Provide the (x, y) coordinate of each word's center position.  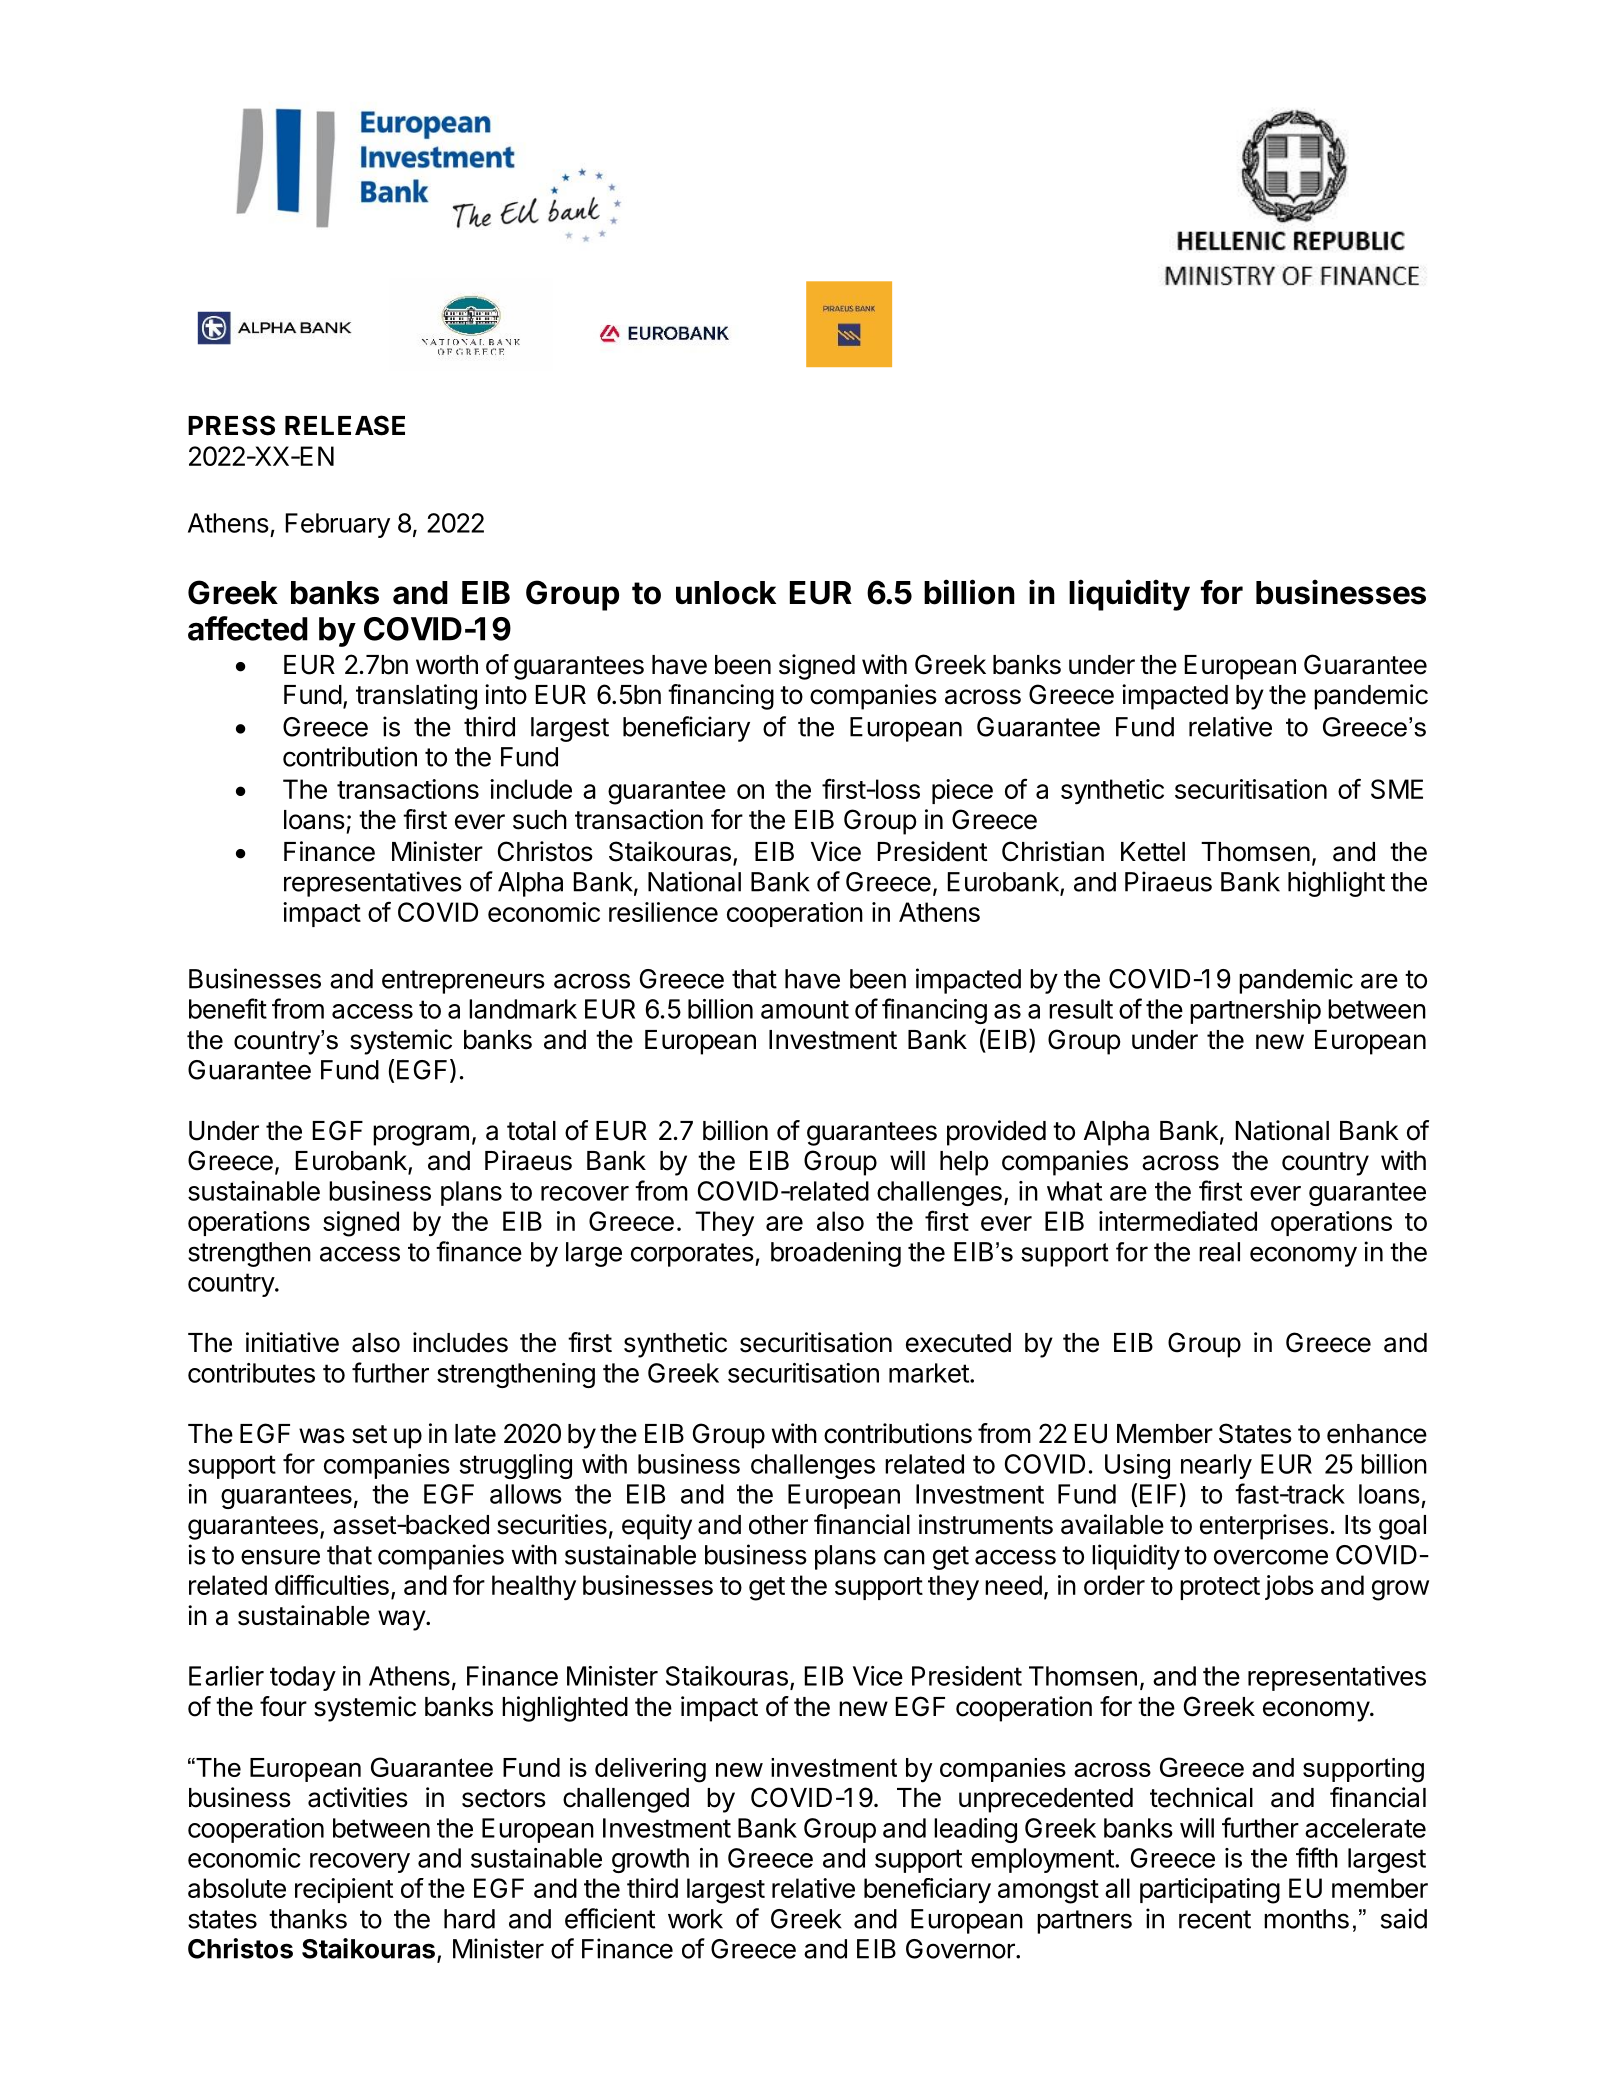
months (1306, 1919)
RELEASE (345, 425)
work (695, 1919)
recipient (344, 1890)
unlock (726, 593)
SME (1397, 789)
